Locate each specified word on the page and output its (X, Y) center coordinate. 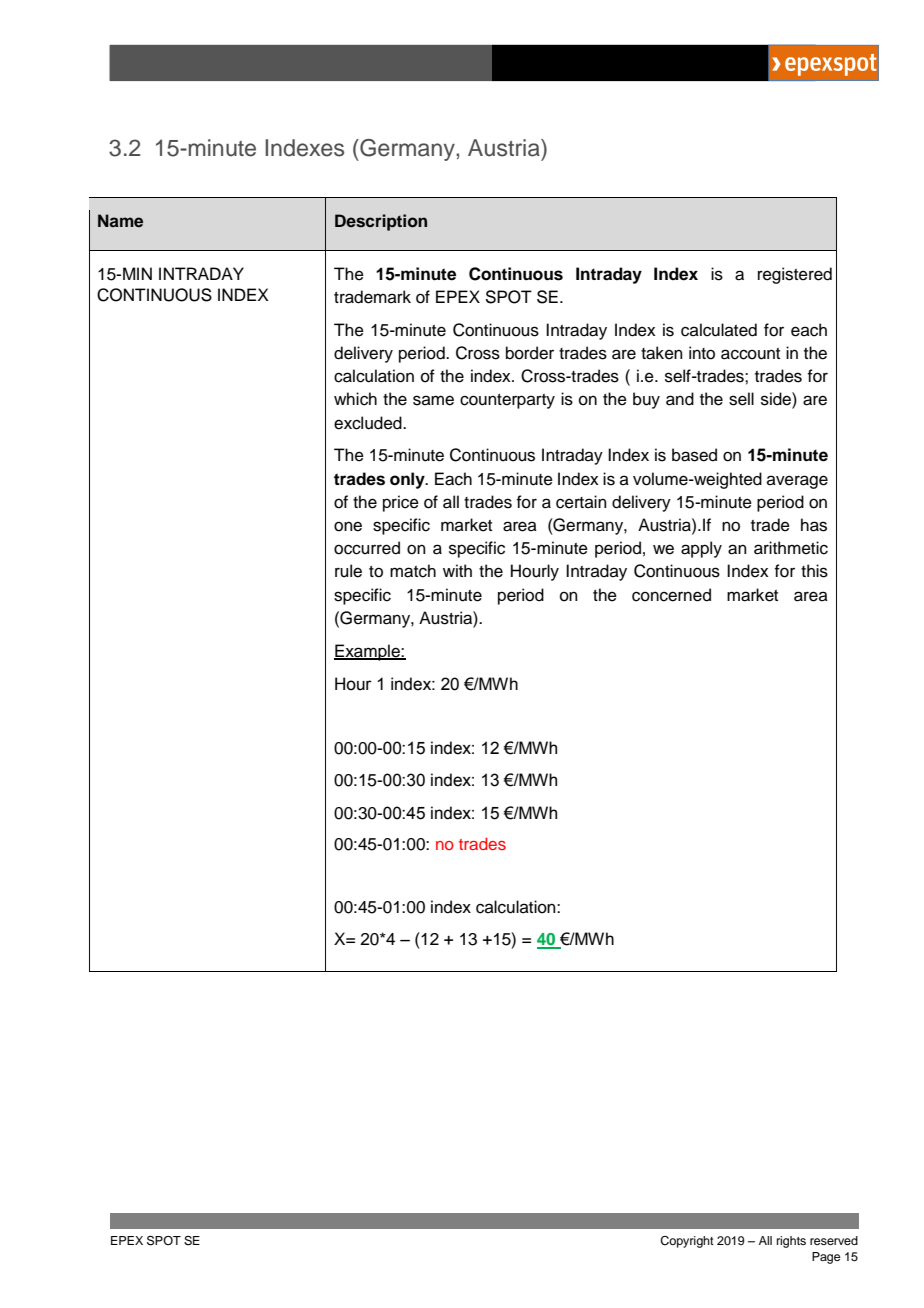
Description (381, 222)
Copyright (687, 1242)
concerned (671, 595)
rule (348, 571)
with (457, 570)
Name (120, 221)
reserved (834, 1240)
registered (795, 275)
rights (791, 1242)
